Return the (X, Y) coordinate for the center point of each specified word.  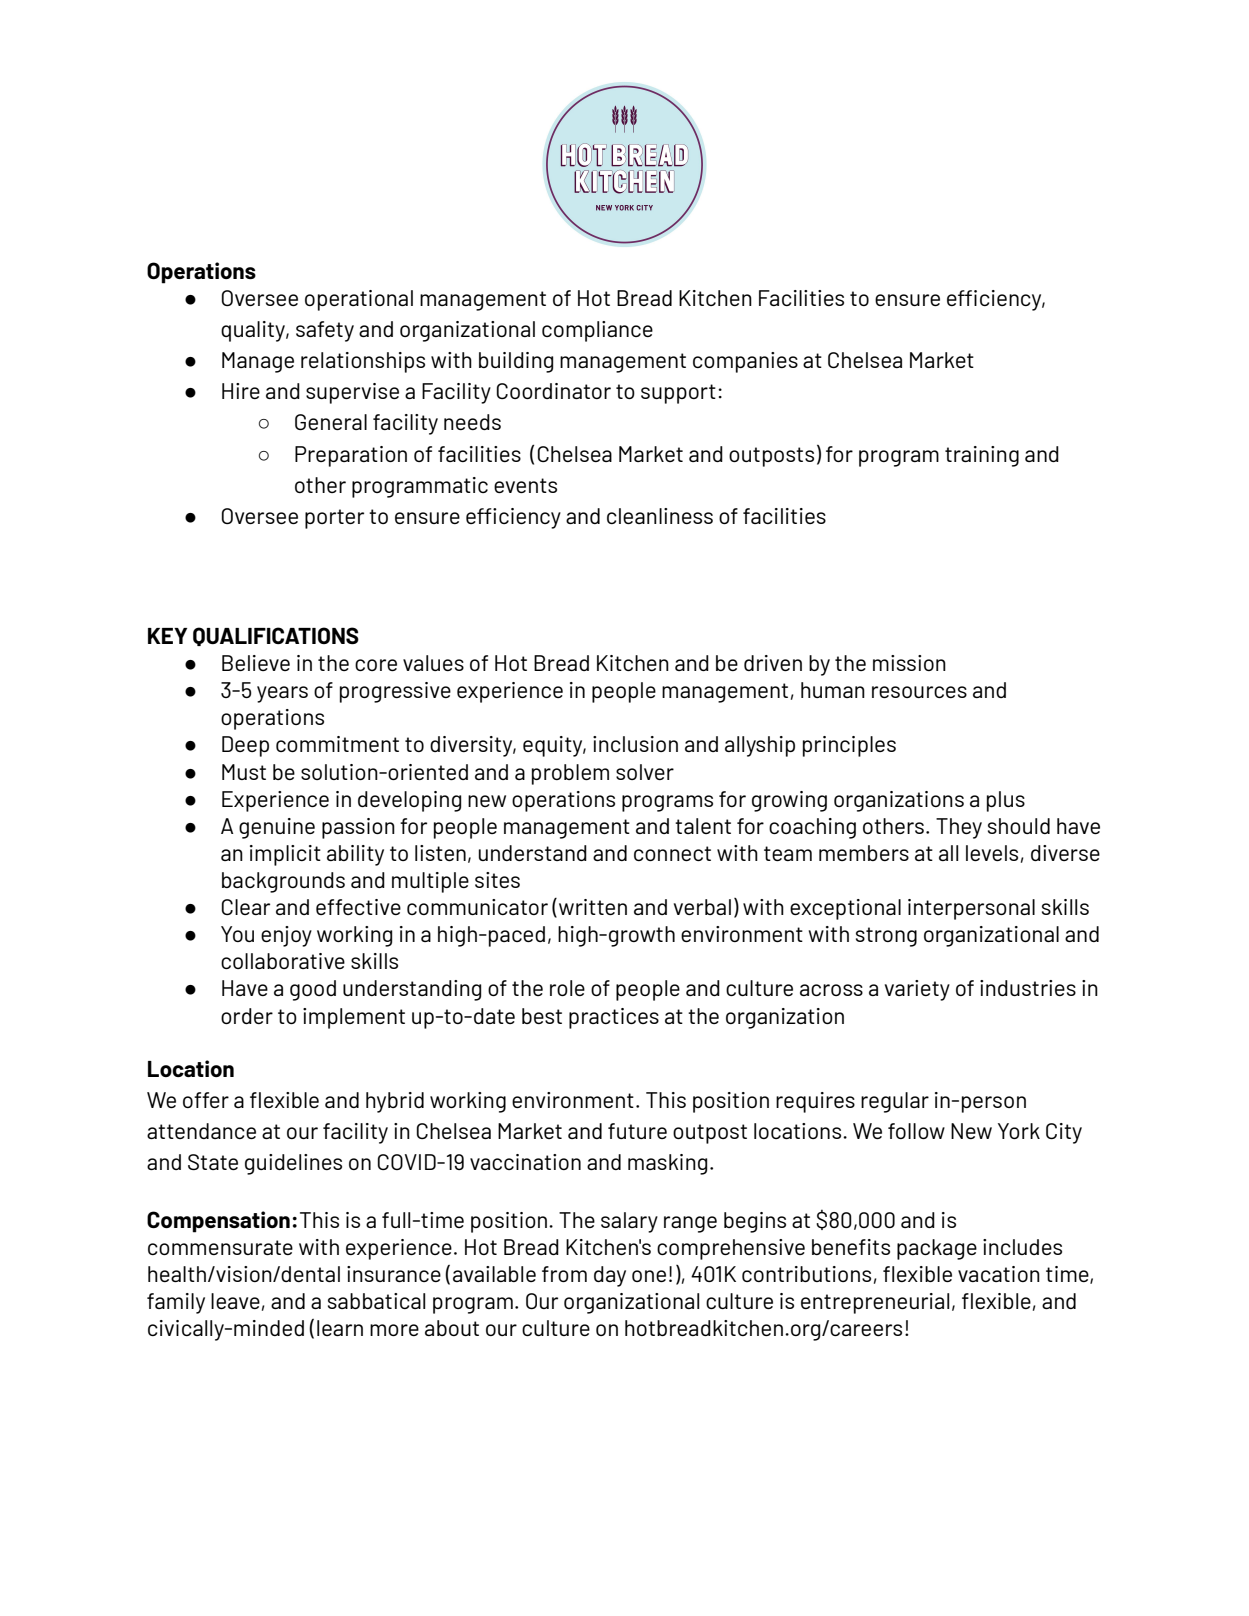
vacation (999, 1274)
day (610, 1276)
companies (745, 362)
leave (235, 1301)
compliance (597, 331)
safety (325, 331)
